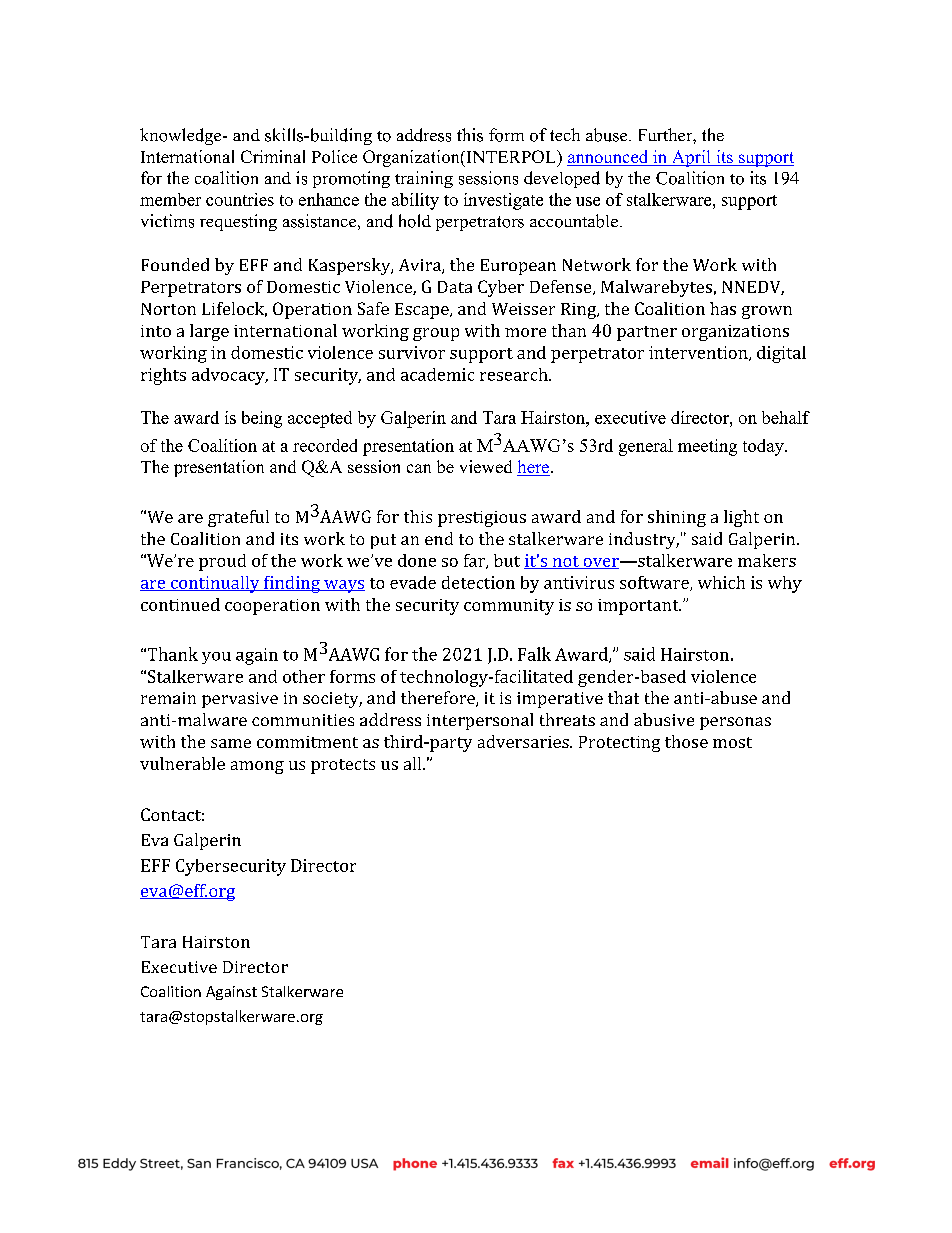  What do you see at coordinates (723, 308) in the screenshot?
I see `has` at bounding box center [723, 308].
